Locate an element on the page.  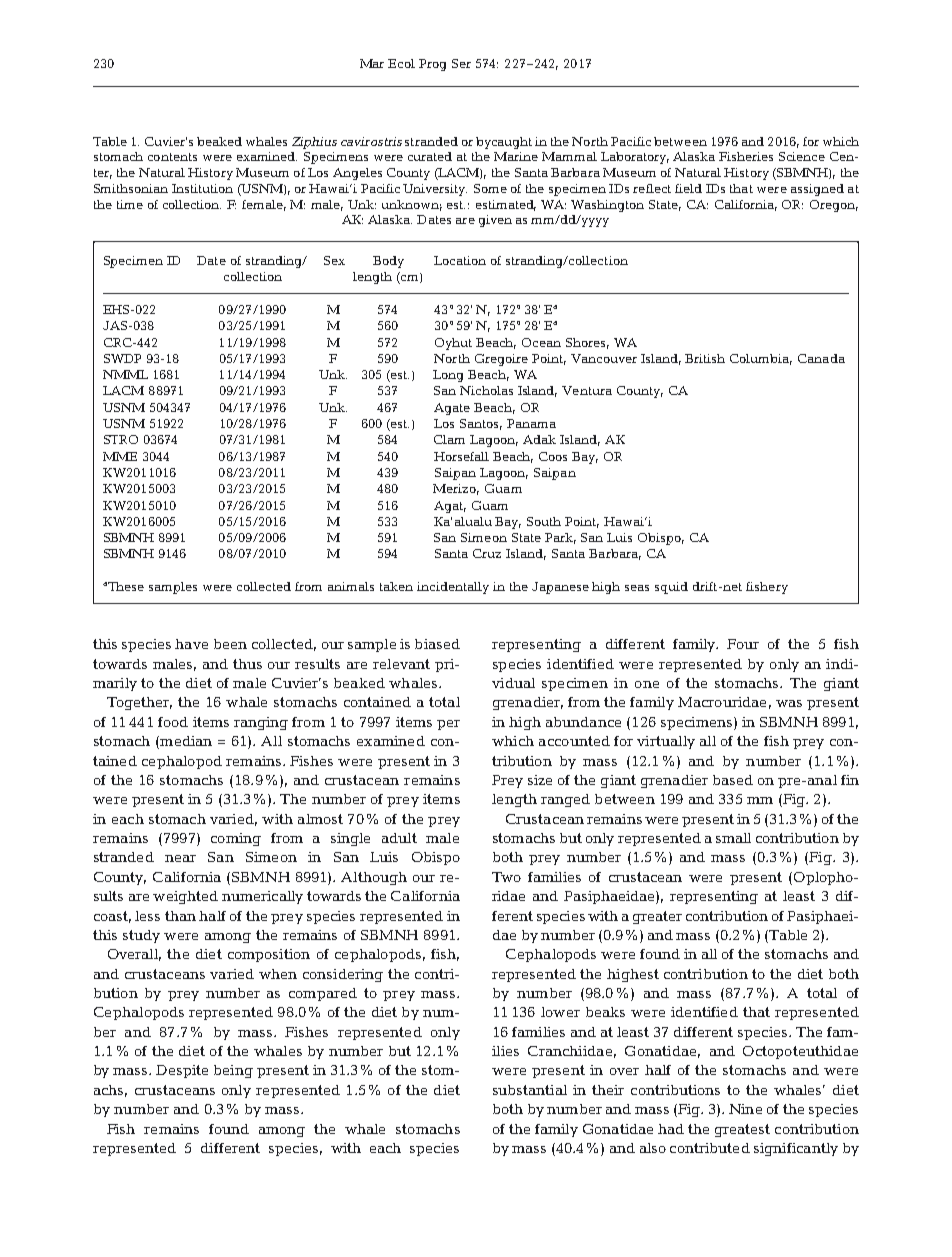
MME is located at coordinates (120, 456).
